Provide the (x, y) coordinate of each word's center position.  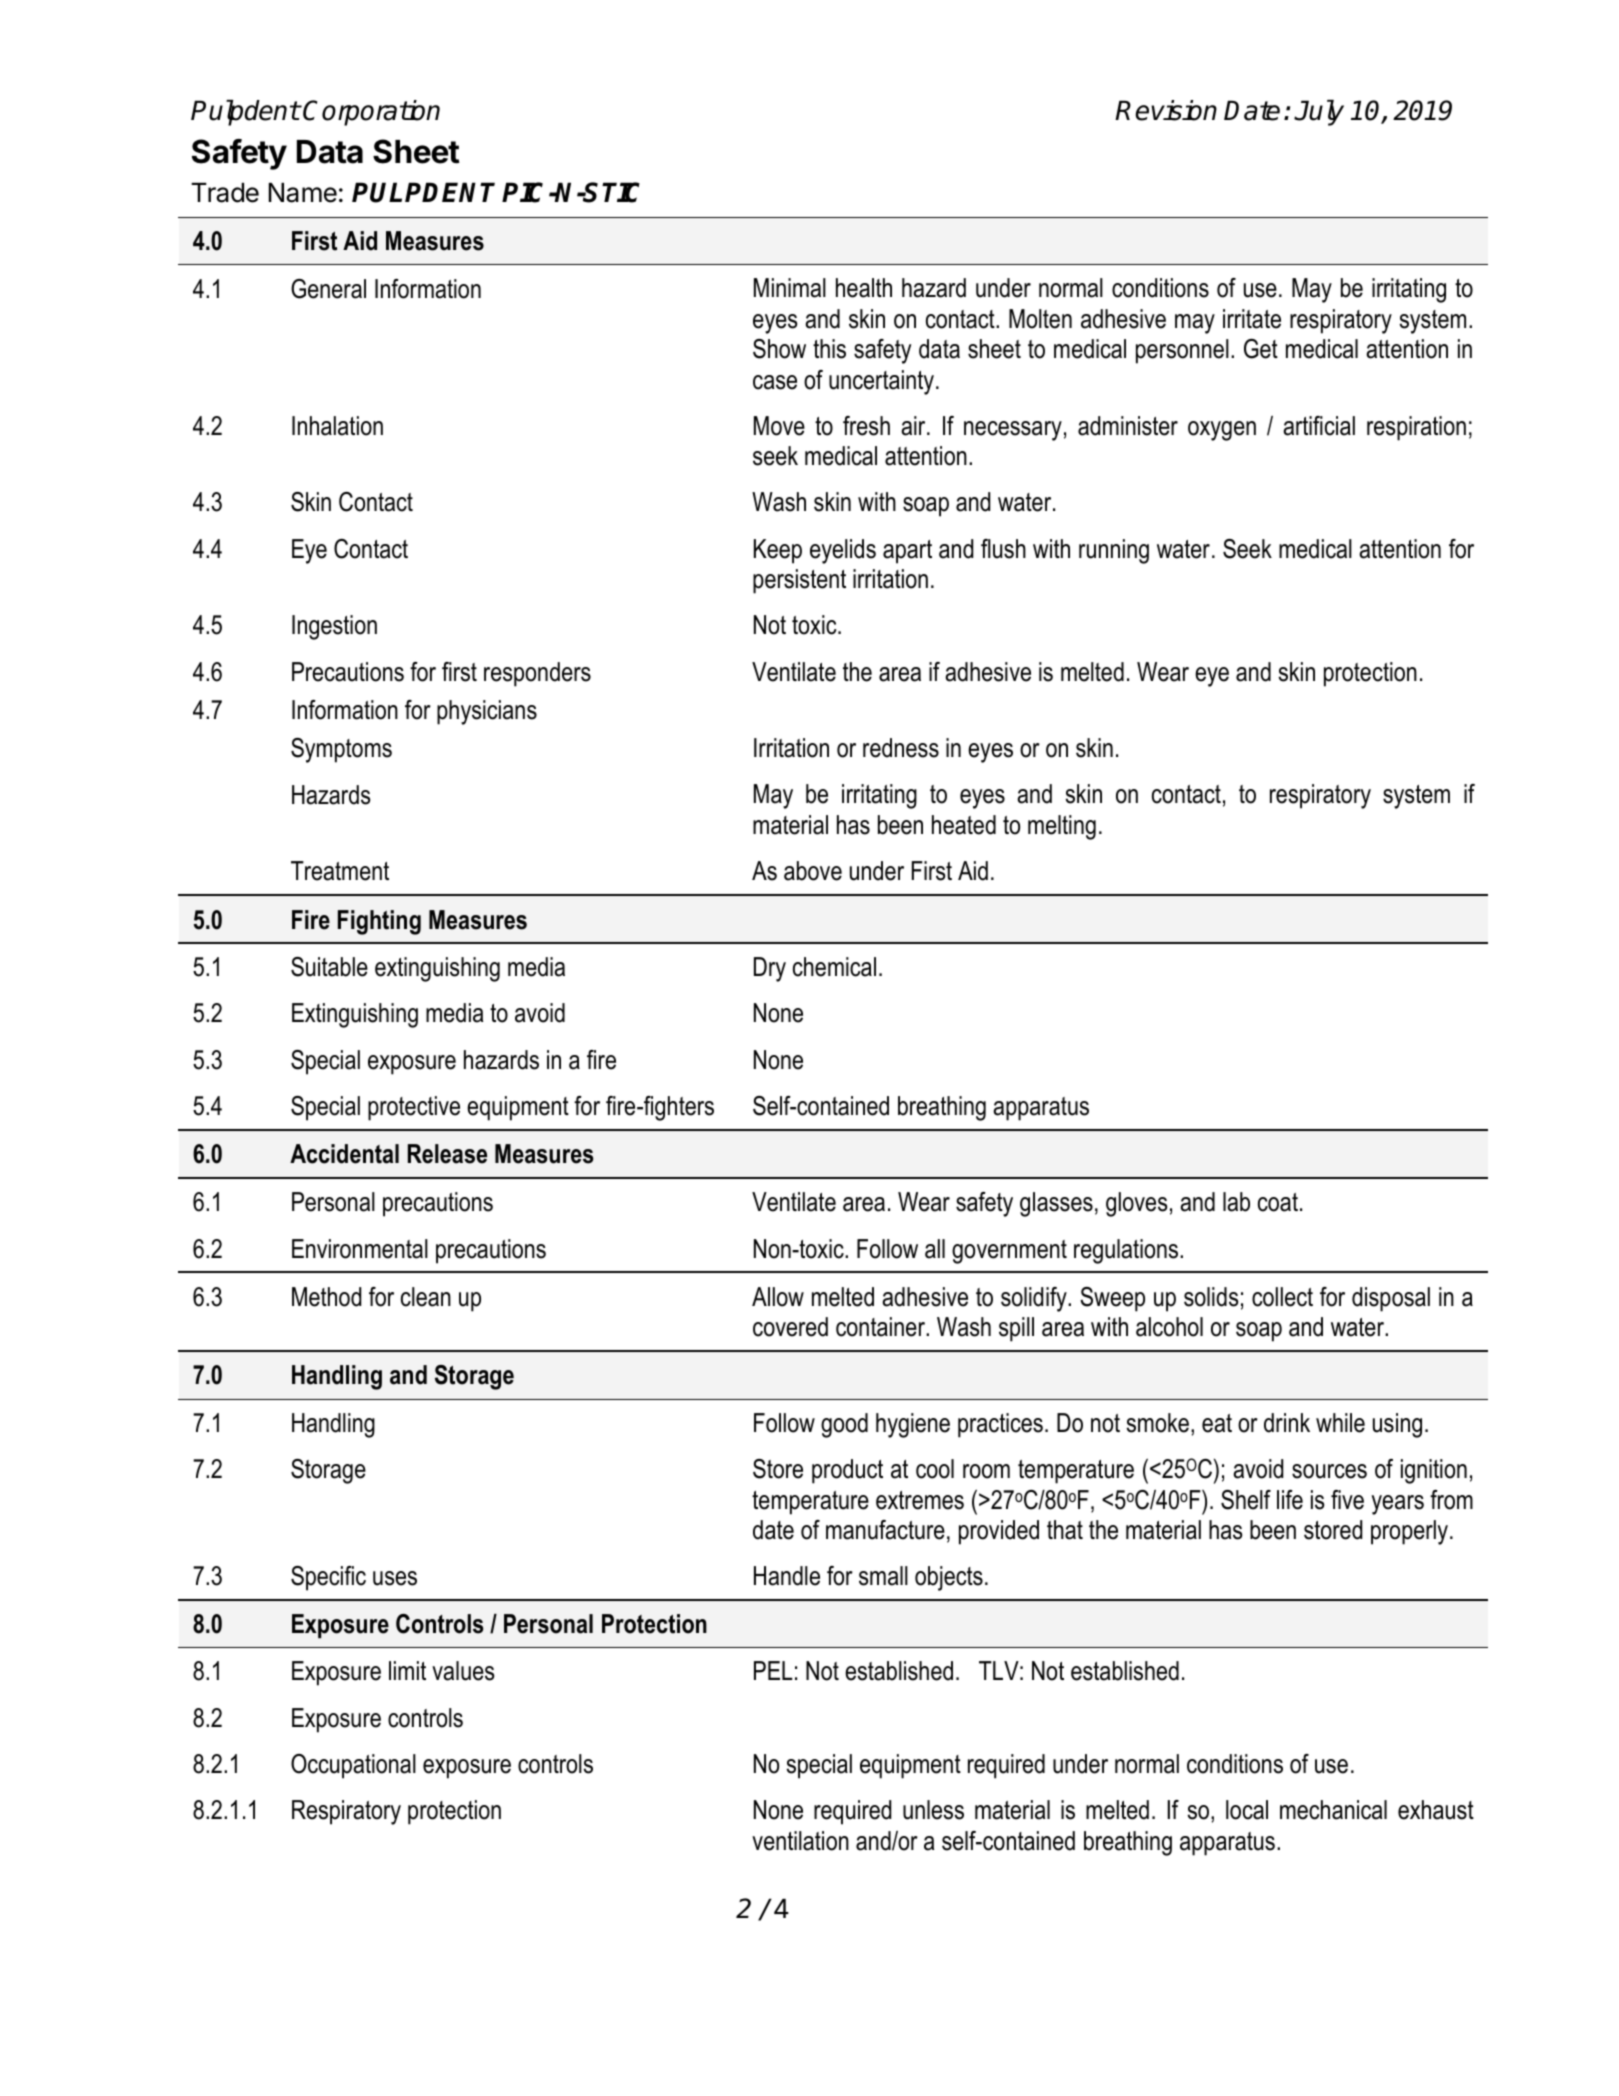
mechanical (1333, 1810)
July (1319, 113)
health (864, 288)
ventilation (800, 1841)
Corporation (371, 113)
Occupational (353, 1766)
